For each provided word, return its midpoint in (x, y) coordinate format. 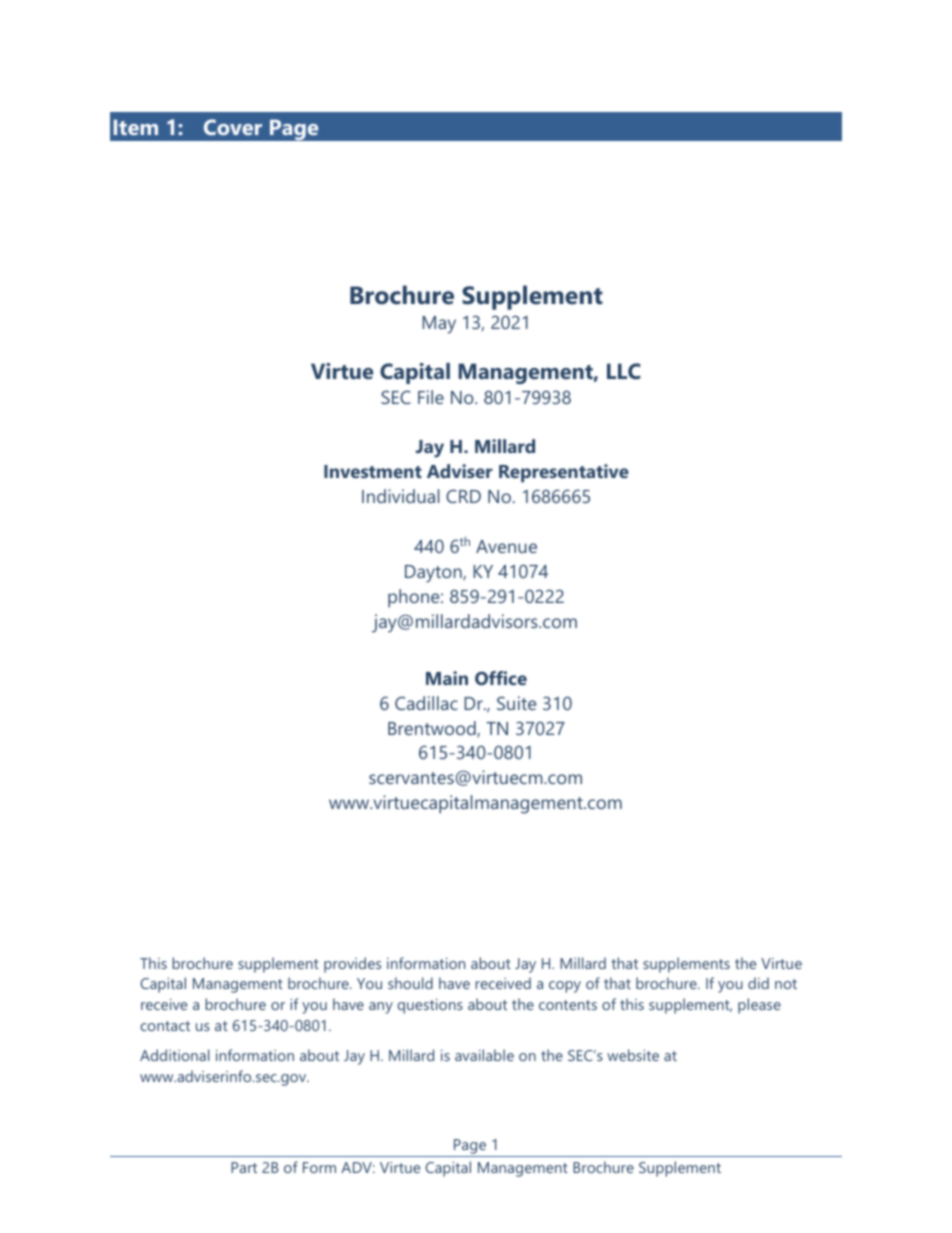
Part (244, 1167)
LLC (623, 371)
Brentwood (433, 729)
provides (352, 965)
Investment (373, 471)
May (439, 325)
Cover (233, 127)
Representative (564, 473)
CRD (463, 496)
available (484, 1055)
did (758, 983)
